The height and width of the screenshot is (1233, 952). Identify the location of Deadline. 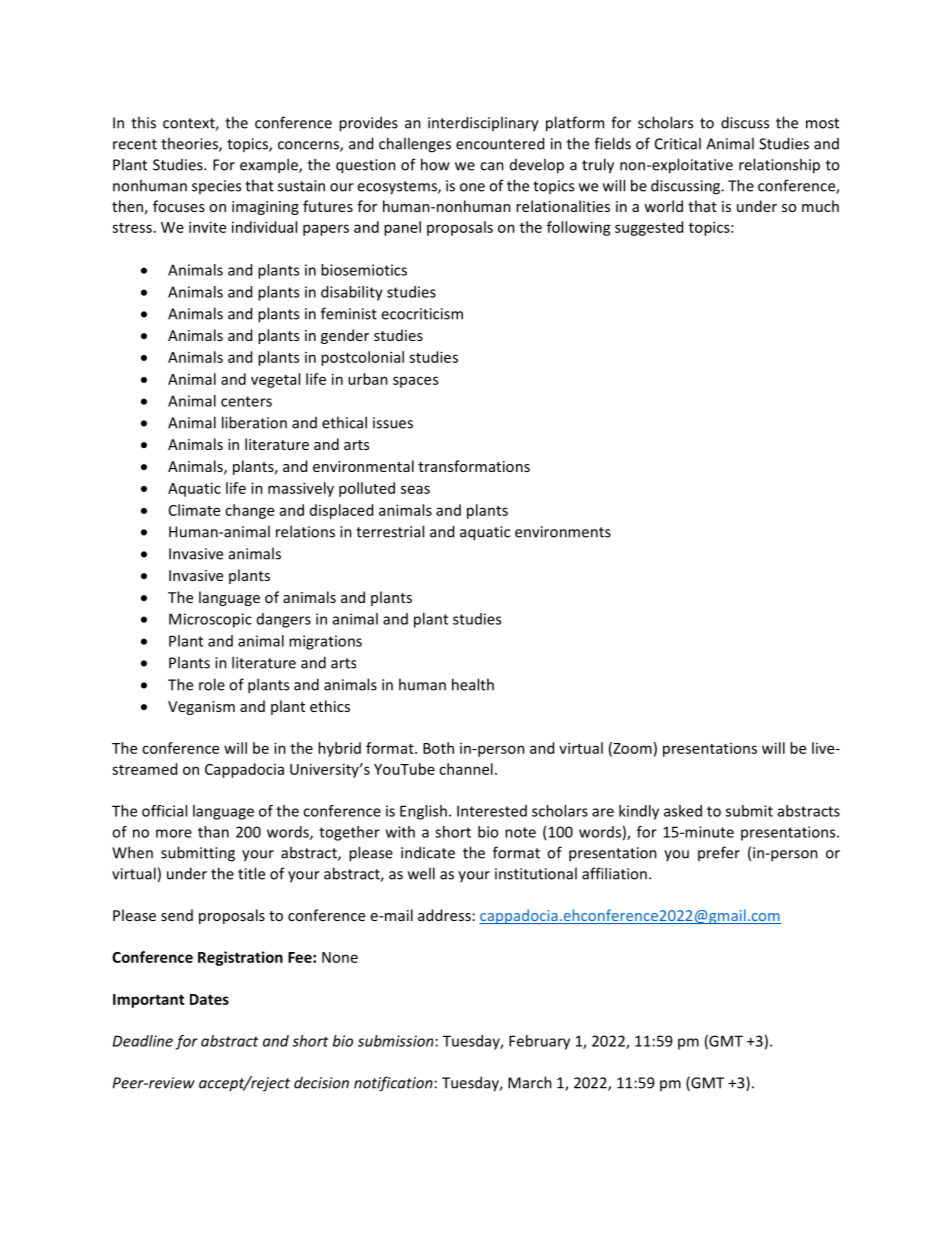
(143, 1041).
